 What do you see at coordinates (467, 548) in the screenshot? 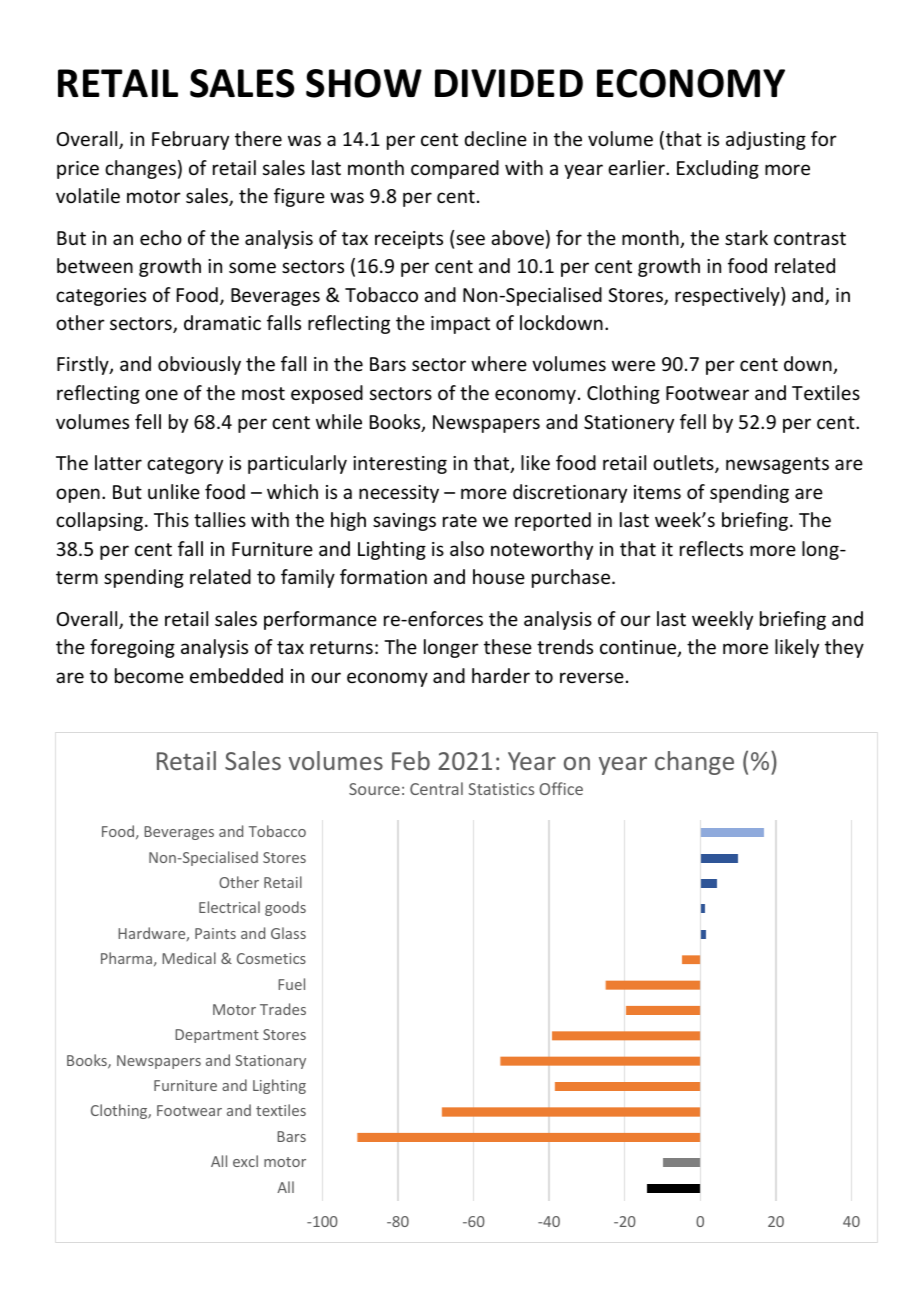
I see `also` at bounding box center [467, 548].
